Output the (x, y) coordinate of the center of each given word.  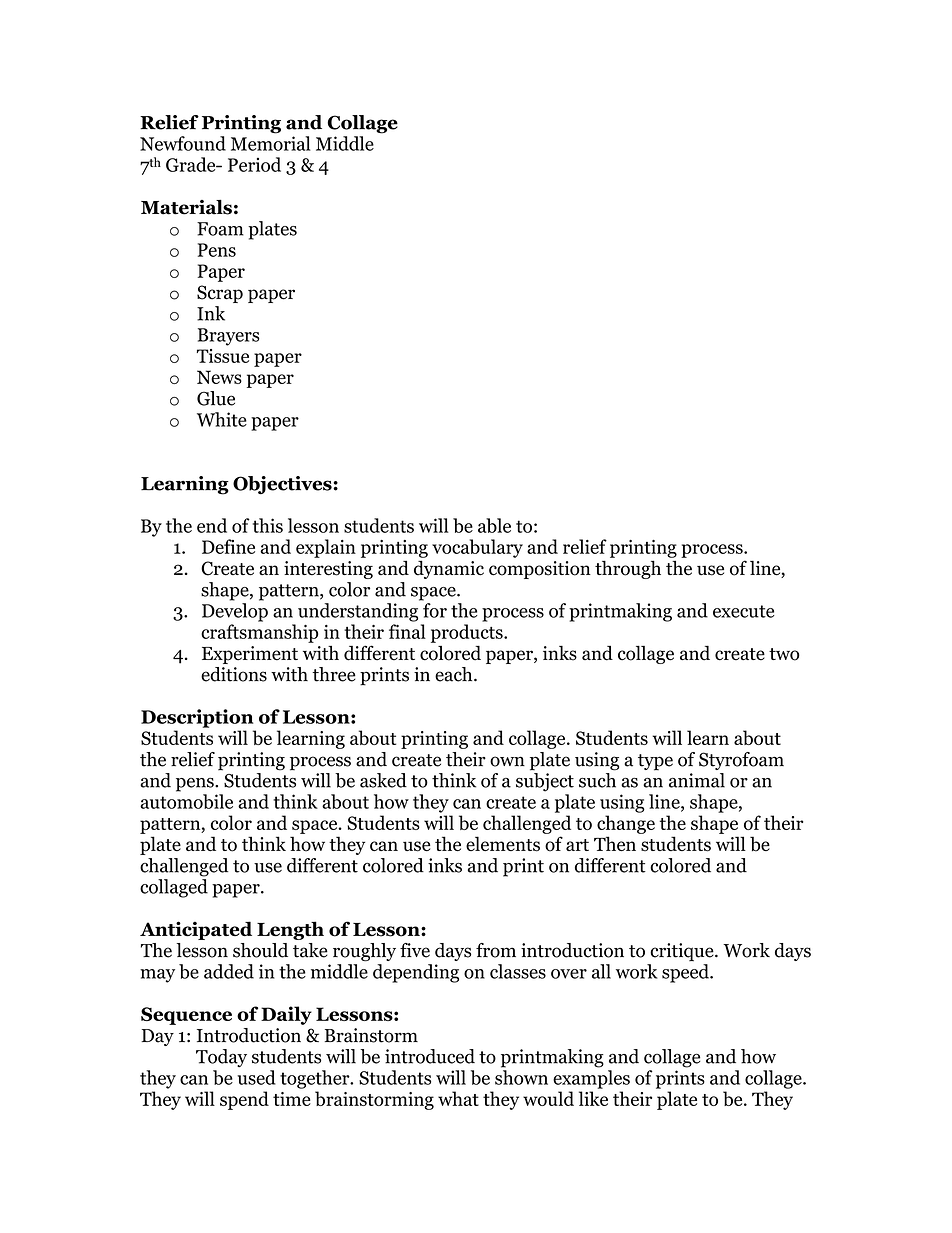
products (468, 633)
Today (221, 1058)
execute (743, 611)
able (494, 525)
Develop (235, 612)
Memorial (271, 143)
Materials (186, 207)
